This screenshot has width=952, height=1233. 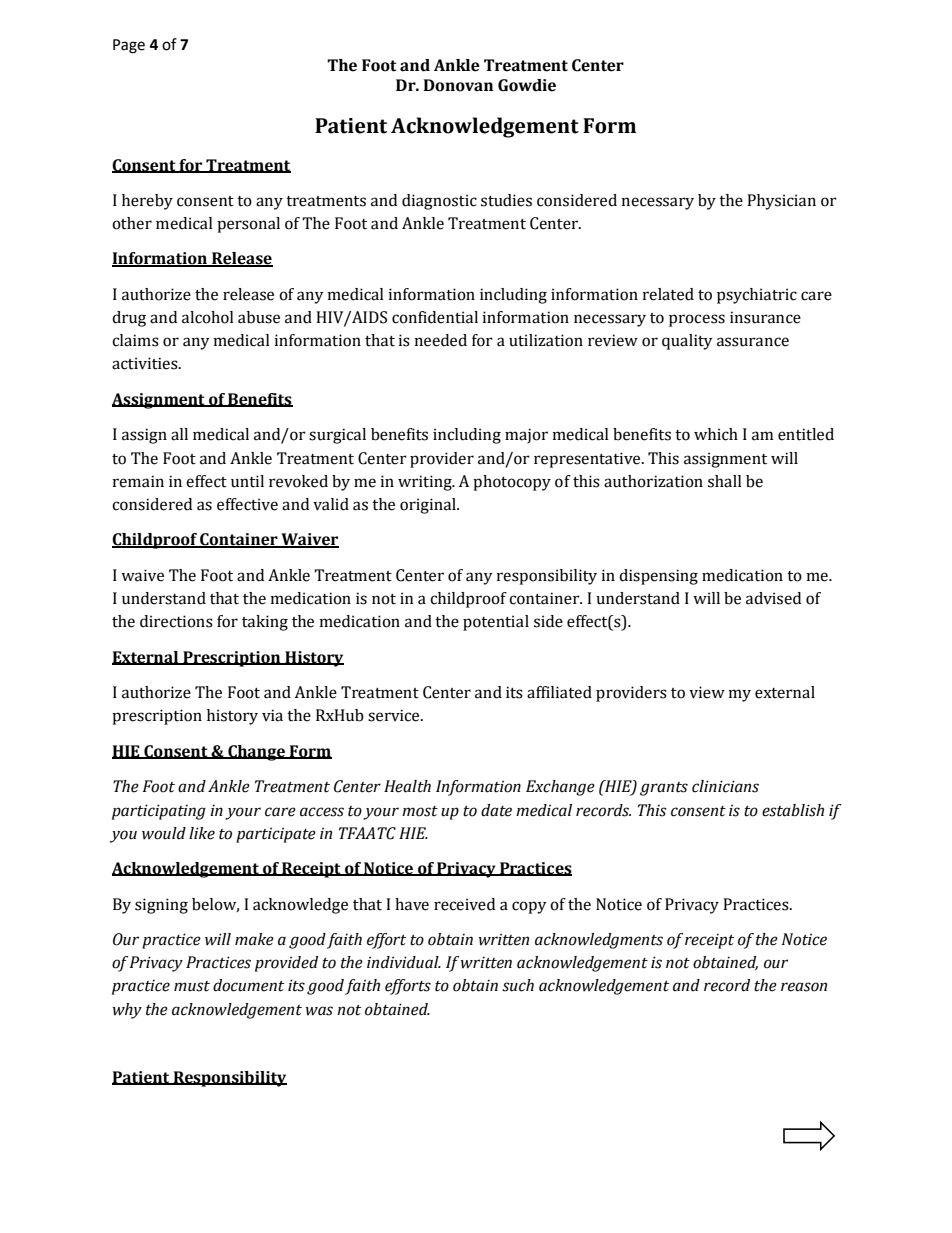 What do you see at coordinates (716, 434) in the screenshot?
I see `which` at bounding box center [716, 434].
